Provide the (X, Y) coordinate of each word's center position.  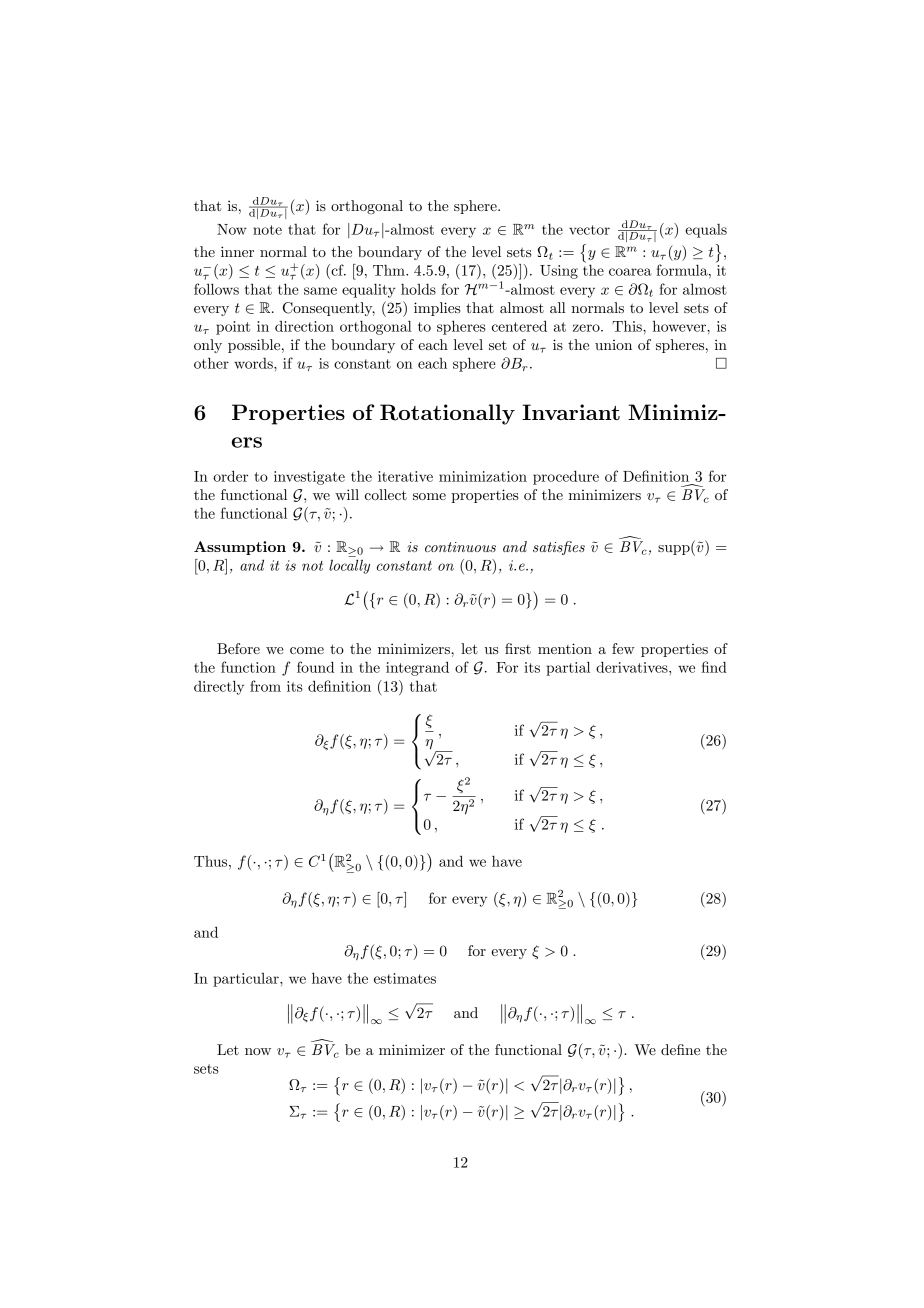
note (267, 230)
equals (706, 231)
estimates (405, 978)
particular (247, 980)
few (623, 648)
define (680, 1049)
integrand (417, 668)
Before (238, 648)
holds (418, 289)
